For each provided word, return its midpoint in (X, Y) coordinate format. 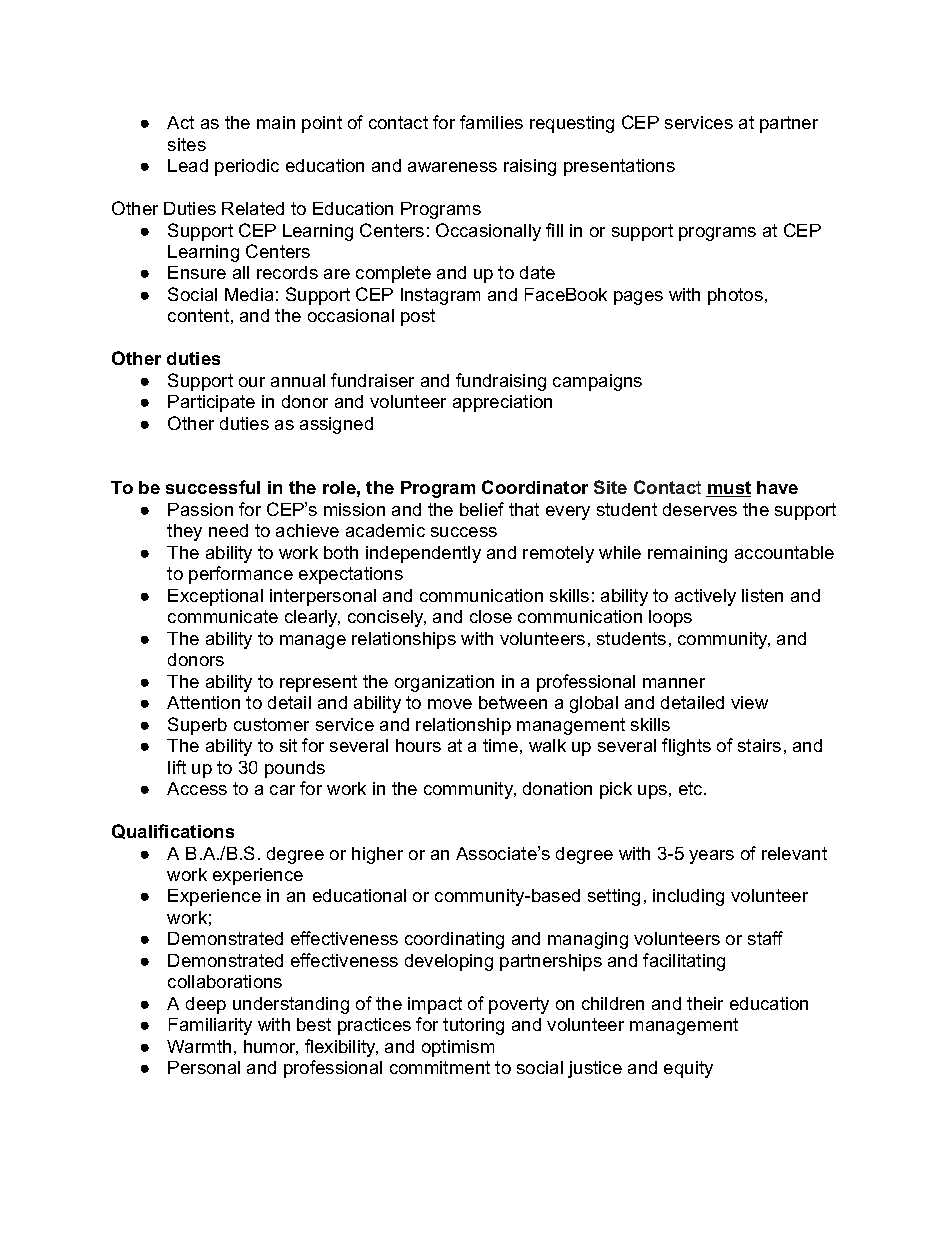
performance (241, 575)
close (491, 616)
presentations (619, 167)
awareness (452, 167)
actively (705, 597)
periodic (247, 167)
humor (271, 1047)
